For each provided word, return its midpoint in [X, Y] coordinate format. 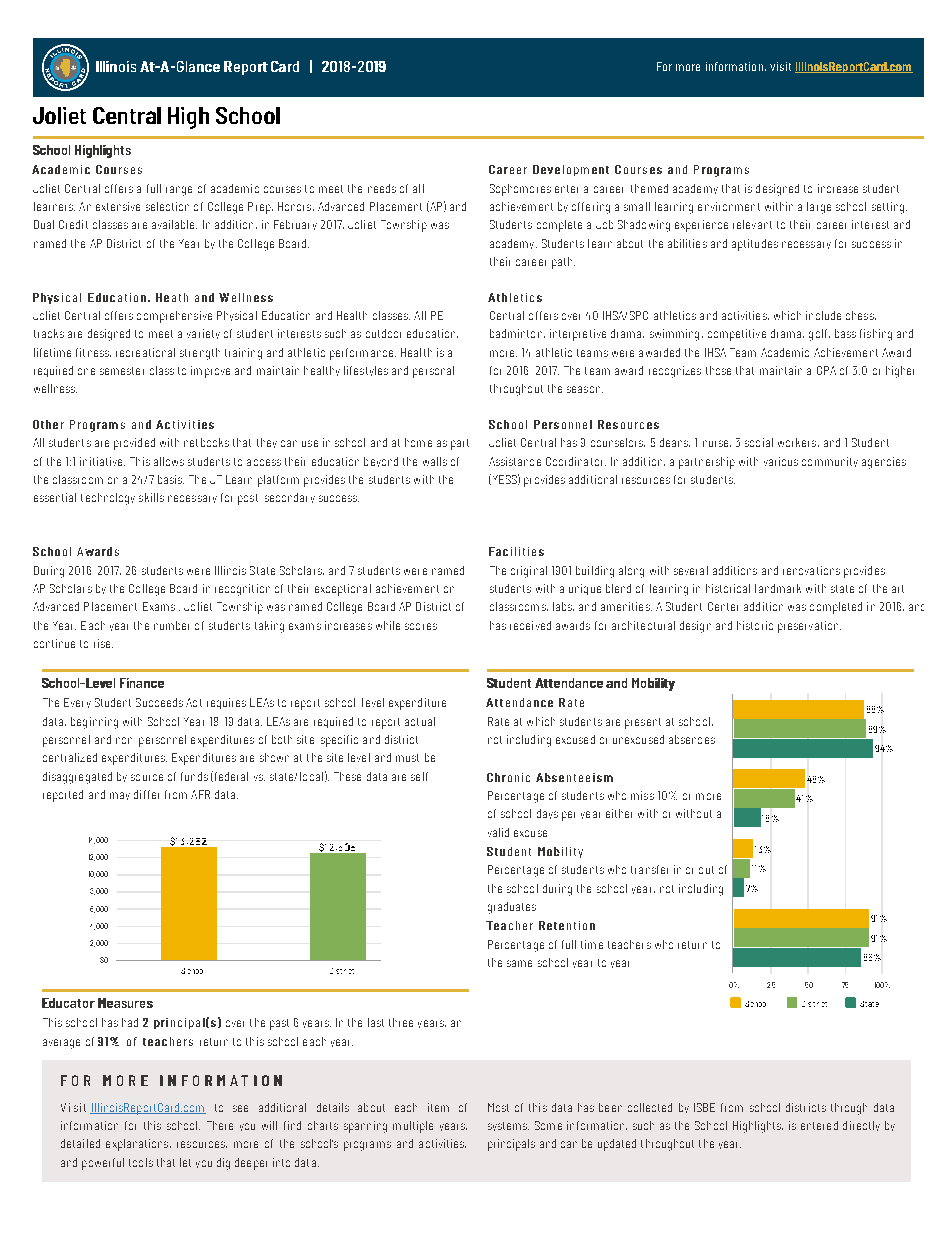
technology [108, 499]
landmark [778, 588]
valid [498, 832]
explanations [138, 1145]
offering [591, 208]
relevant [752, 224]
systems [508, 1126]
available [174, 224]
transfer [649, 869]
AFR [200, 794]
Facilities [516, 551]
